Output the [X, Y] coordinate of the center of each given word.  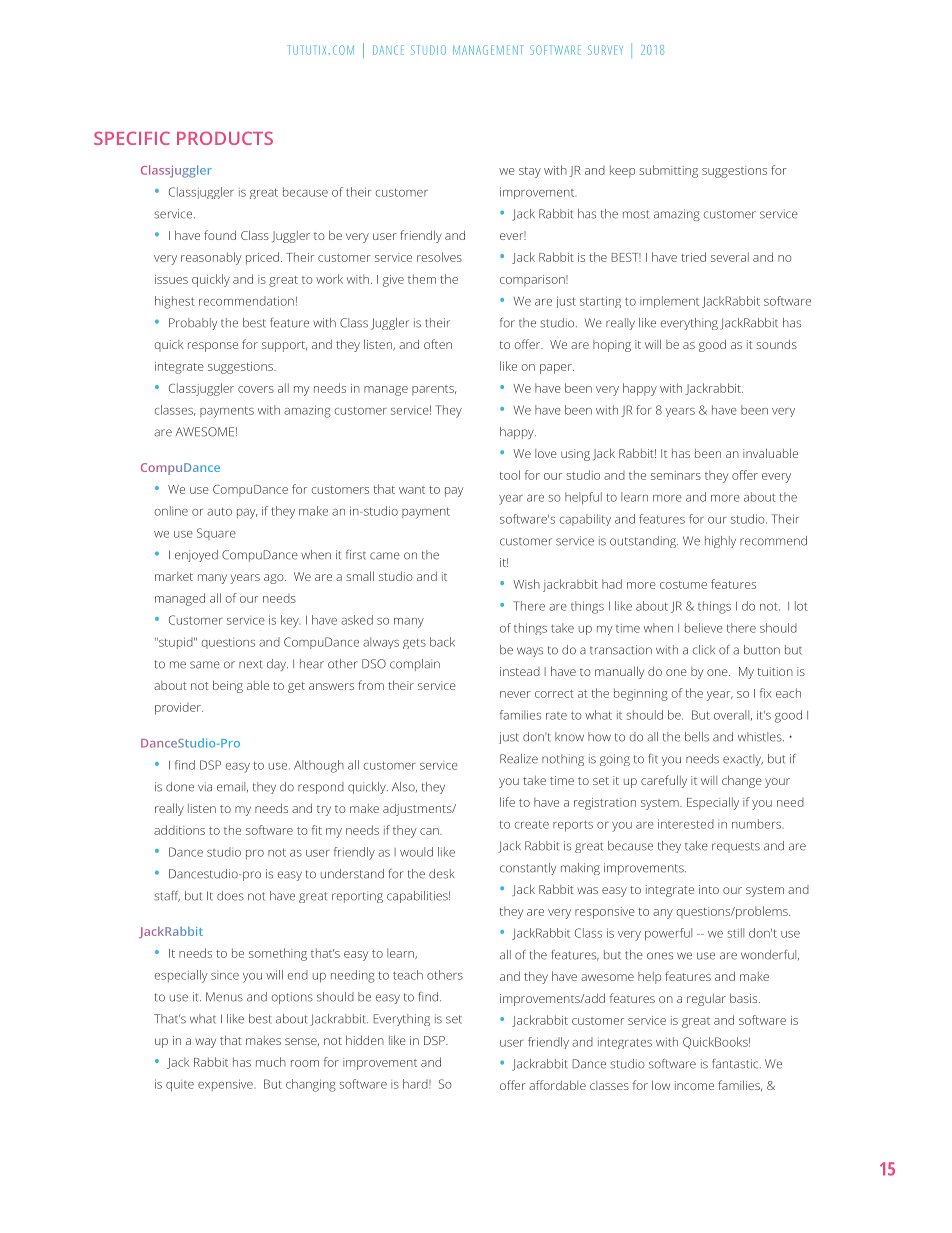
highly [720, 542]
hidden [365, 1040]
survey [605, 50]
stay [530, 172]
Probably [193, 324]
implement [669, 302]
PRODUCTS [225, 138]
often [438, 344]
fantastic [736, 1064]
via [205, 787]
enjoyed [196, 556]
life [507, 802]
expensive [225, 1085]
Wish [526, 584]
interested [686, 824]
